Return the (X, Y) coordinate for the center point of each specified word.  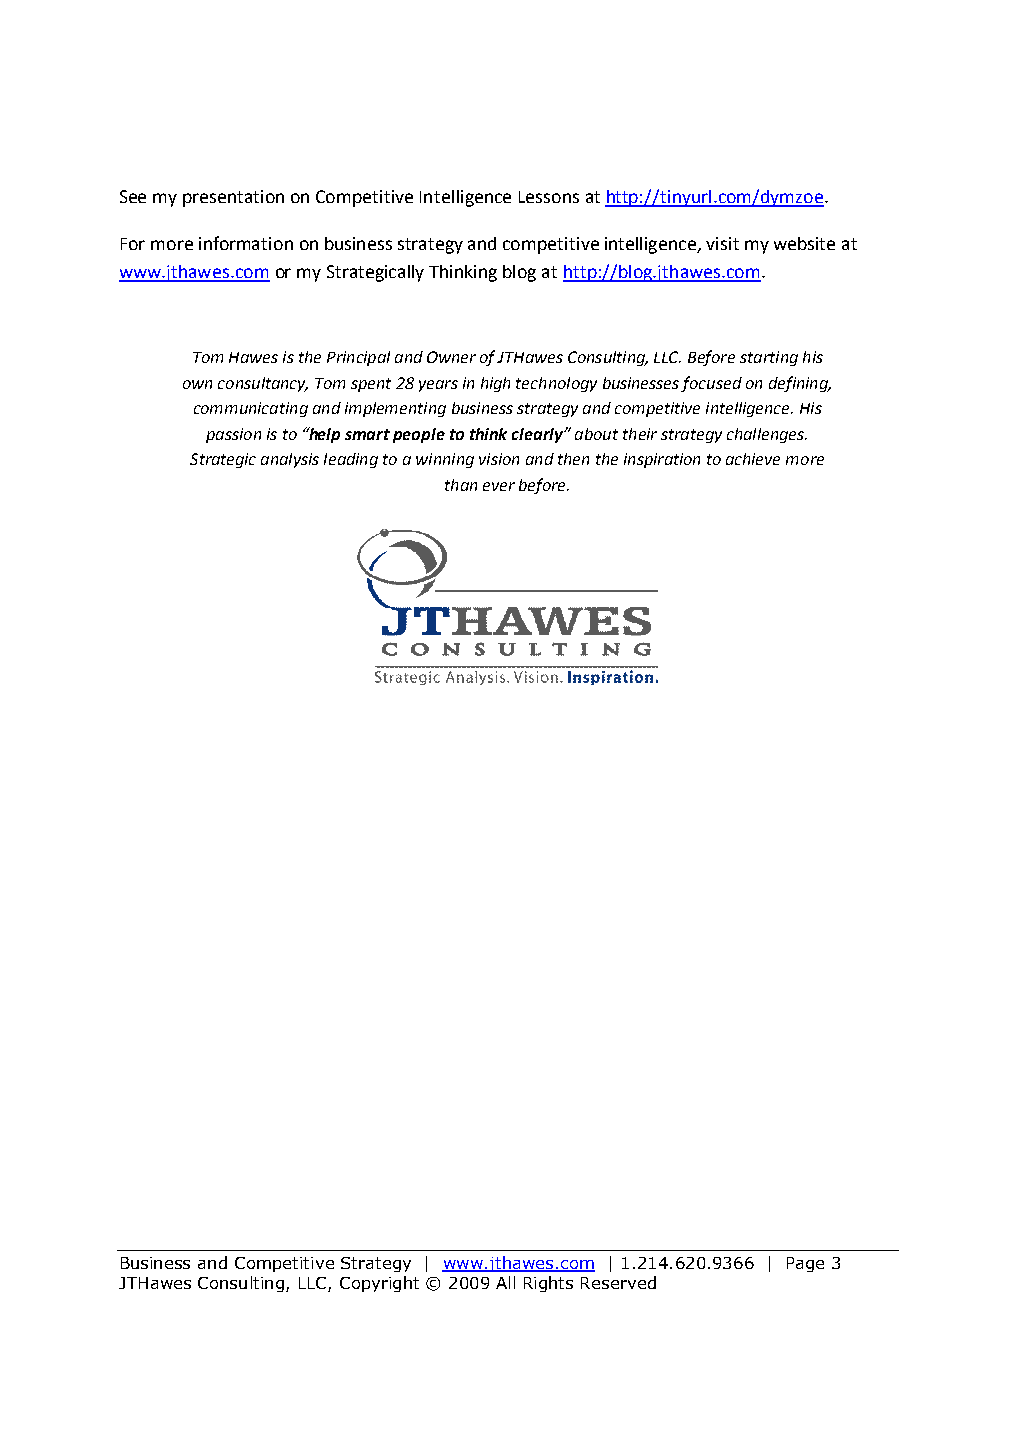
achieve (753, 459)
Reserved (618, 1282)
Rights (548, 1284)
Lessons (549, 197)
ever (499, 486)
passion (233, 435)
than (461, 485)
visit (722, 243)
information (246, 243)
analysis (290, 460)
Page (805, 1264)
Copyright (379, 1284)
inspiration (662, 460)
